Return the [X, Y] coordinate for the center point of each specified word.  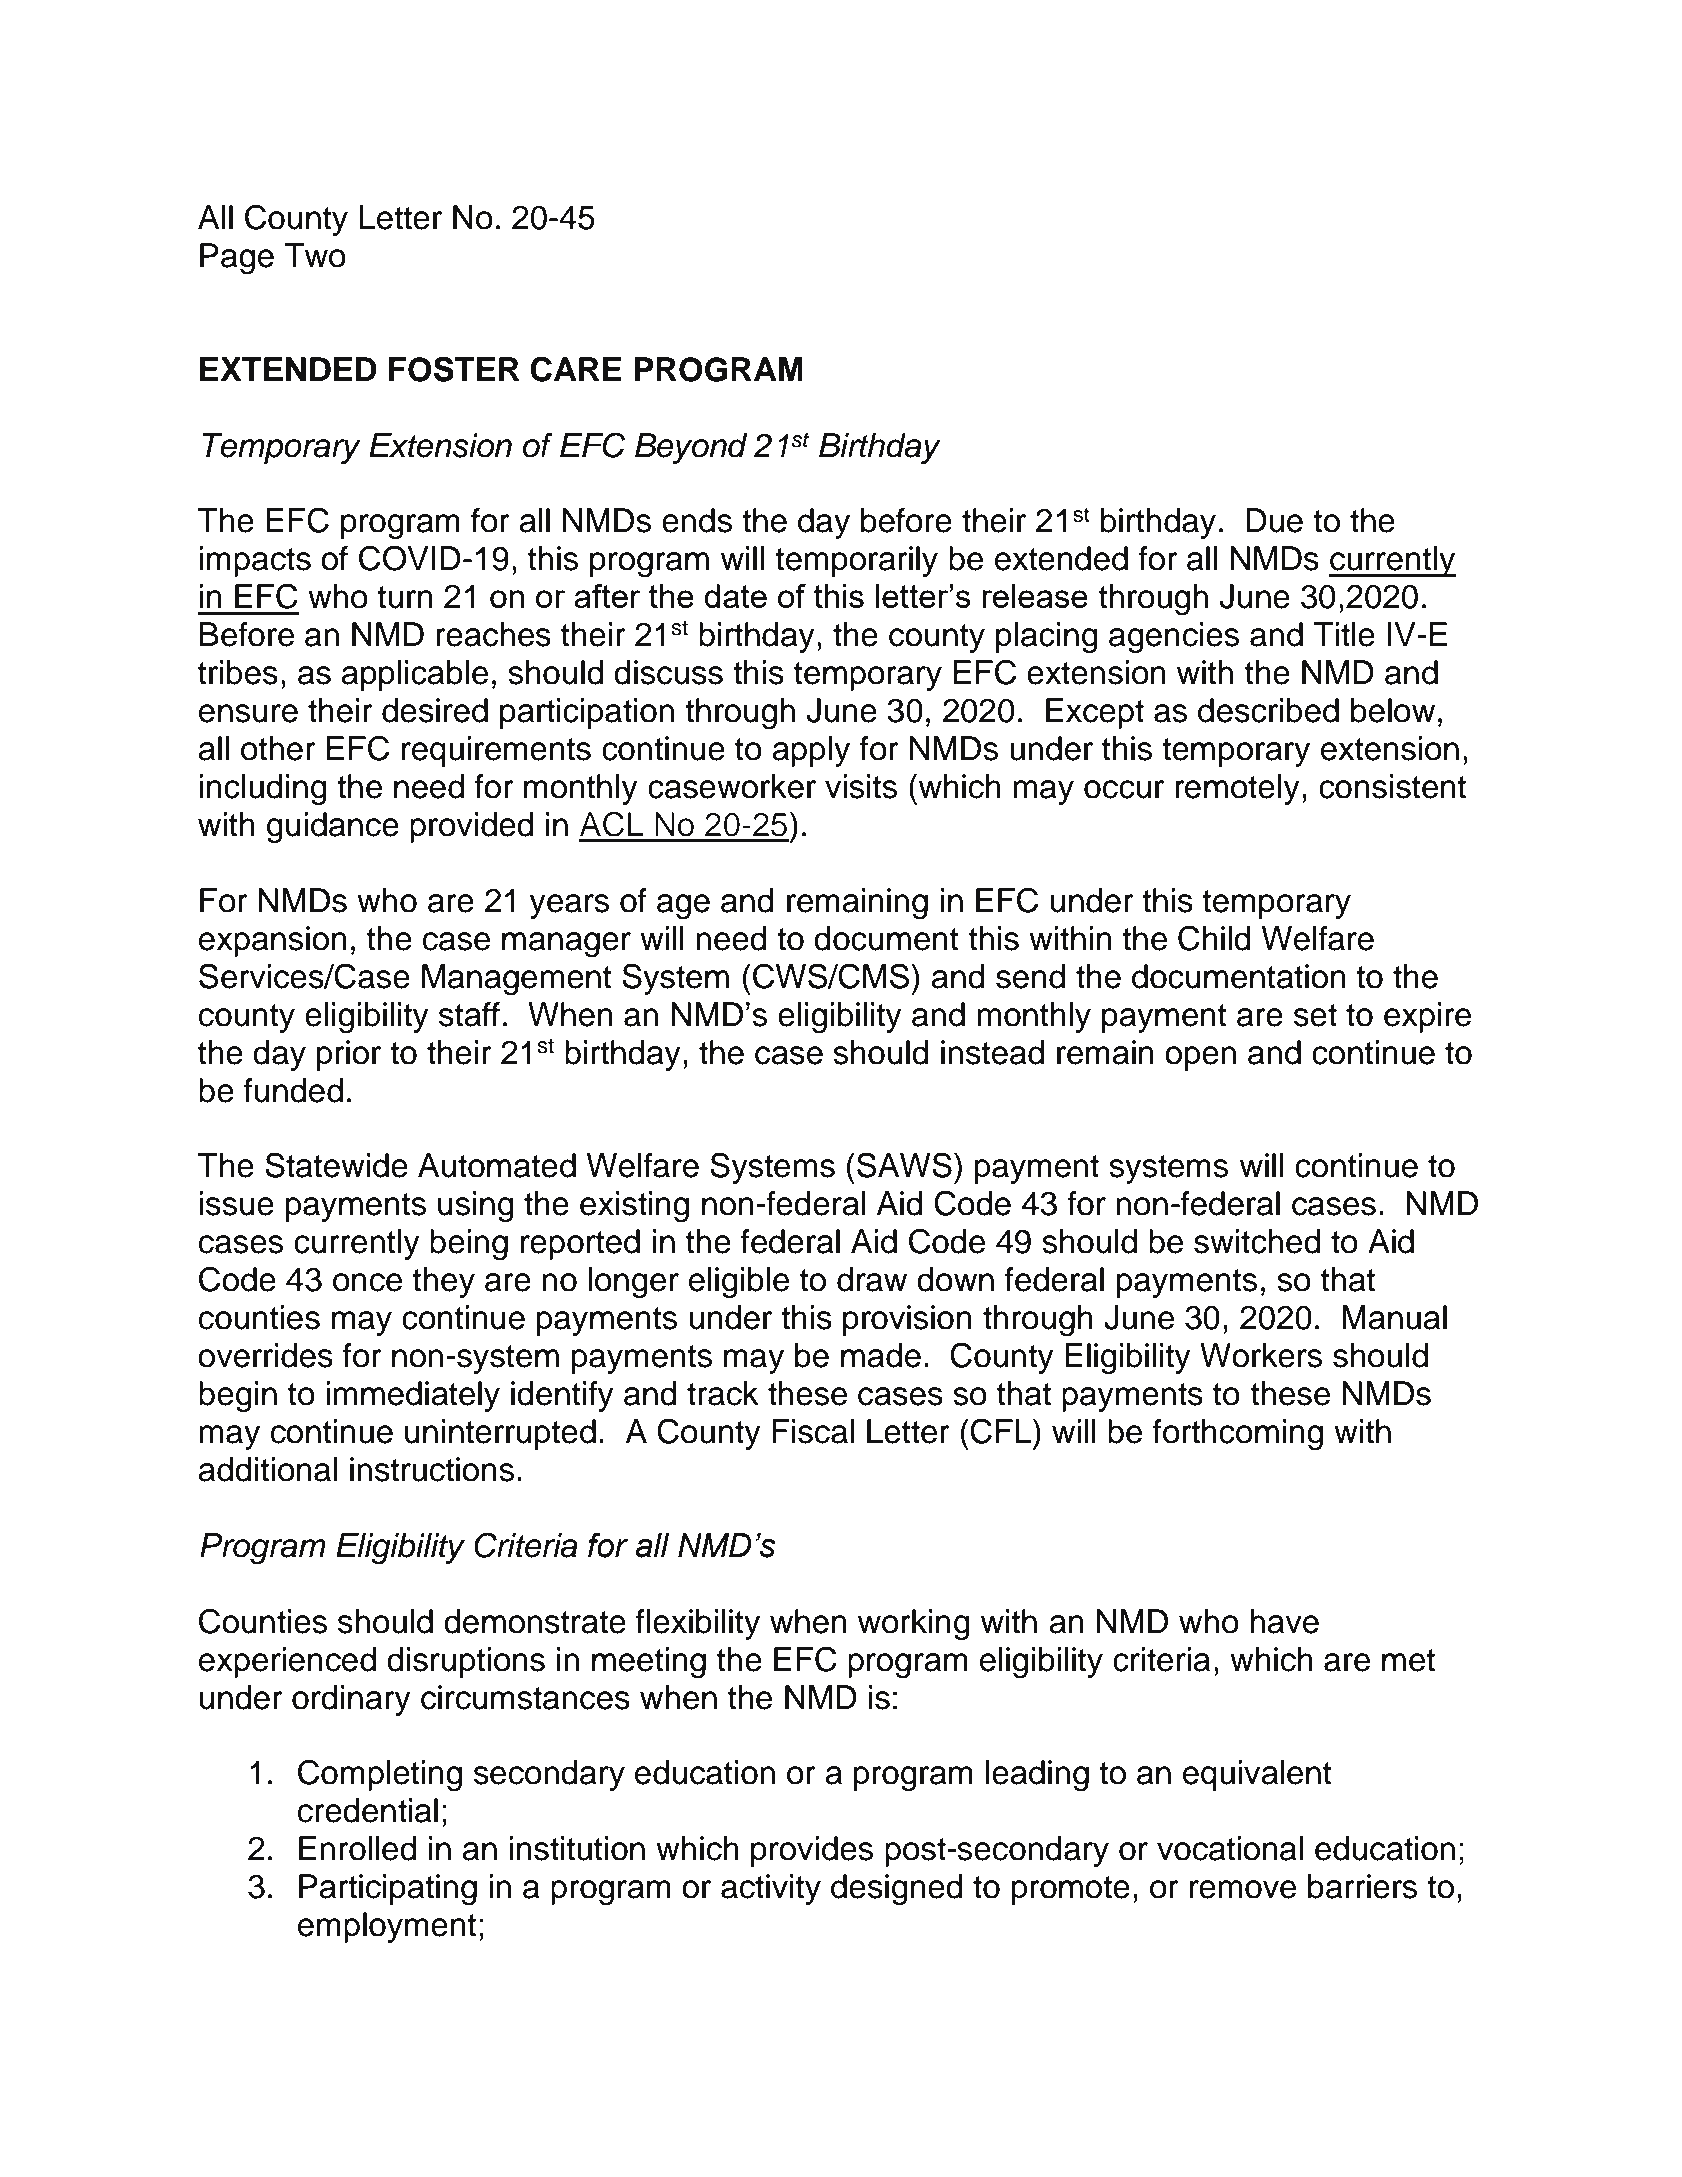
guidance [333, 828]
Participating [388, 1890]
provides [812, 1851]
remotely [1237, 789]
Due [1274, 520]
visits [861, 786]
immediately [413, 1396]
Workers [1261, 1355]
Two [315, 255]
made [881, 1355]
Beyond [691, 448]
